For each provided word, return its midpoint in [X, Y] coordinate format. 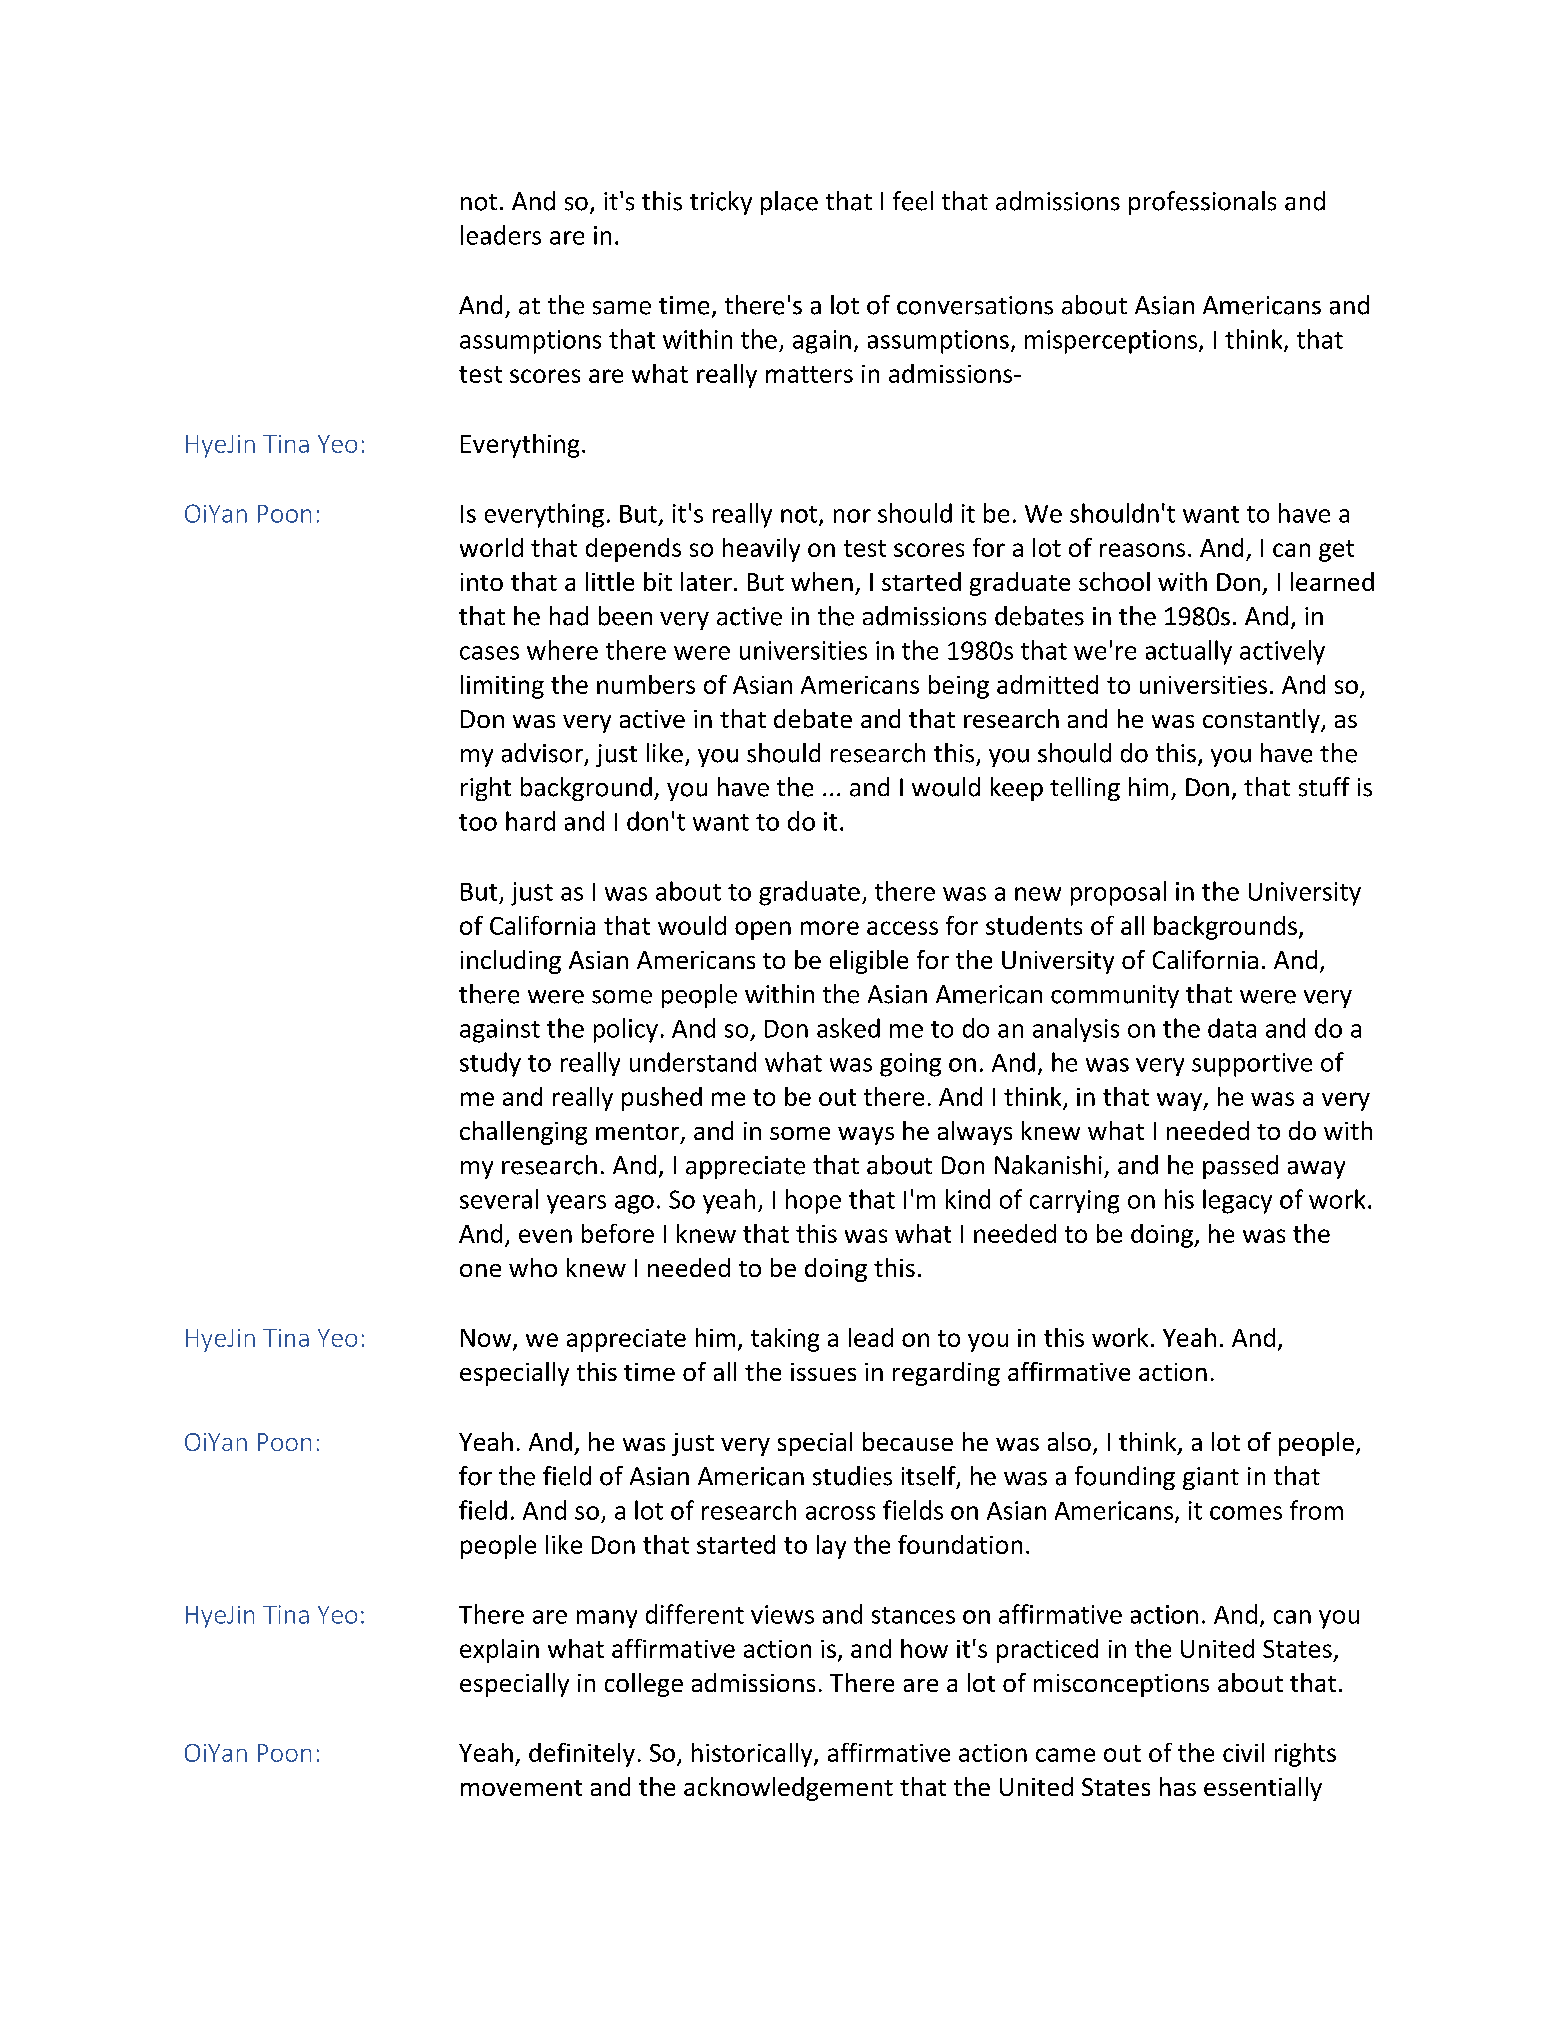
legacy [1237, 1201]
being [959, 687]
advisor [542, 753]
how [924, 1648]
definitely [582, 1755]
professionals [1202, 203]
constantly [1262, 721]
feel [913, 201]
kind [968, 1199]
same [622, 308]
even [545, 1236]
